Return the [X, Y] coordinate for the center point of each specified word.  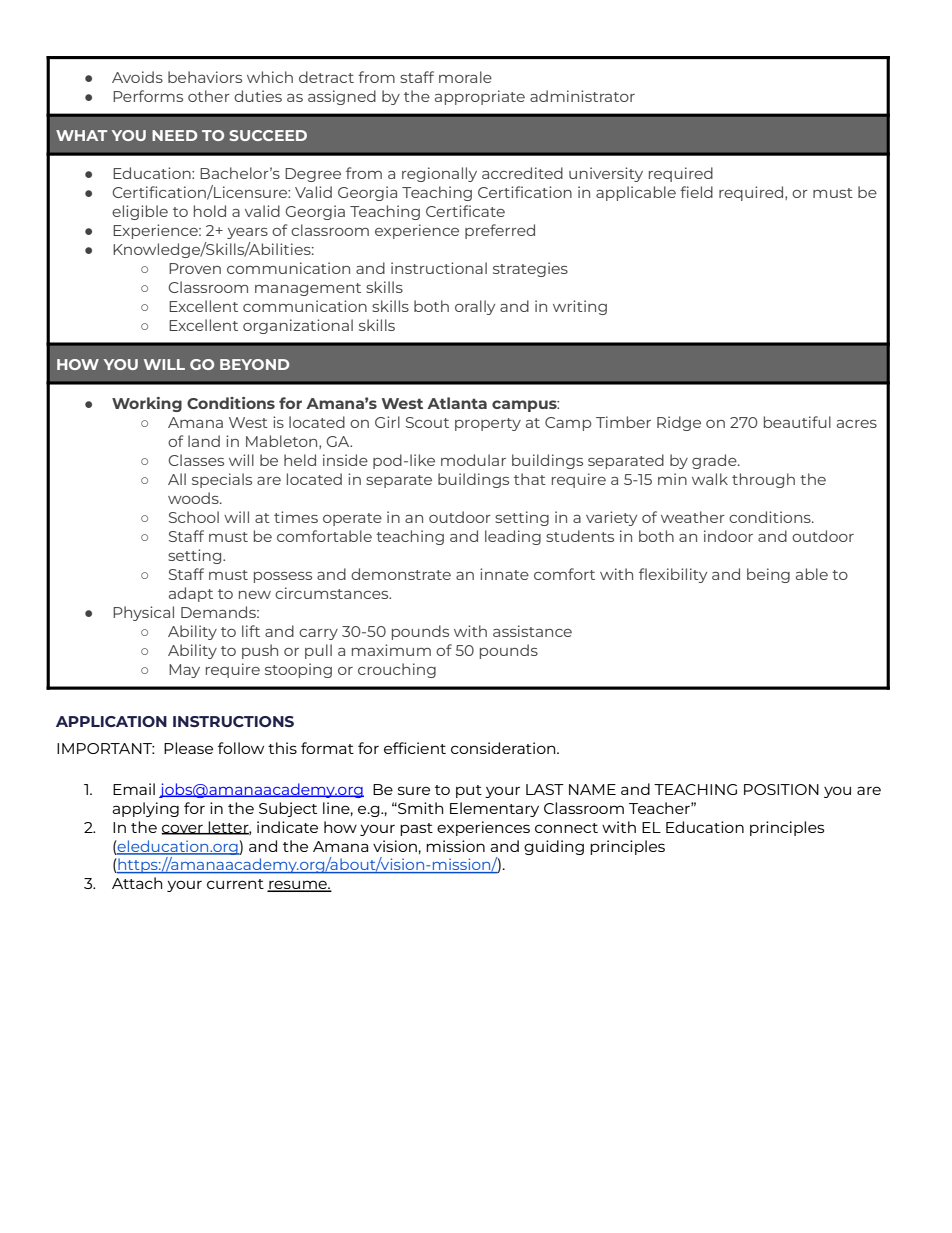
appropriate [480, 97]
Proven [195, 268]
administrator [582, 96]
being [768, 575]
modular [473, 460]
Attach [137, 883]
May [184, 671]
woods [194, 498]
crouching [397, 670]
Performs [148, 96]
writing [580, 307]
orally [475, 307]
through [763, 480]
